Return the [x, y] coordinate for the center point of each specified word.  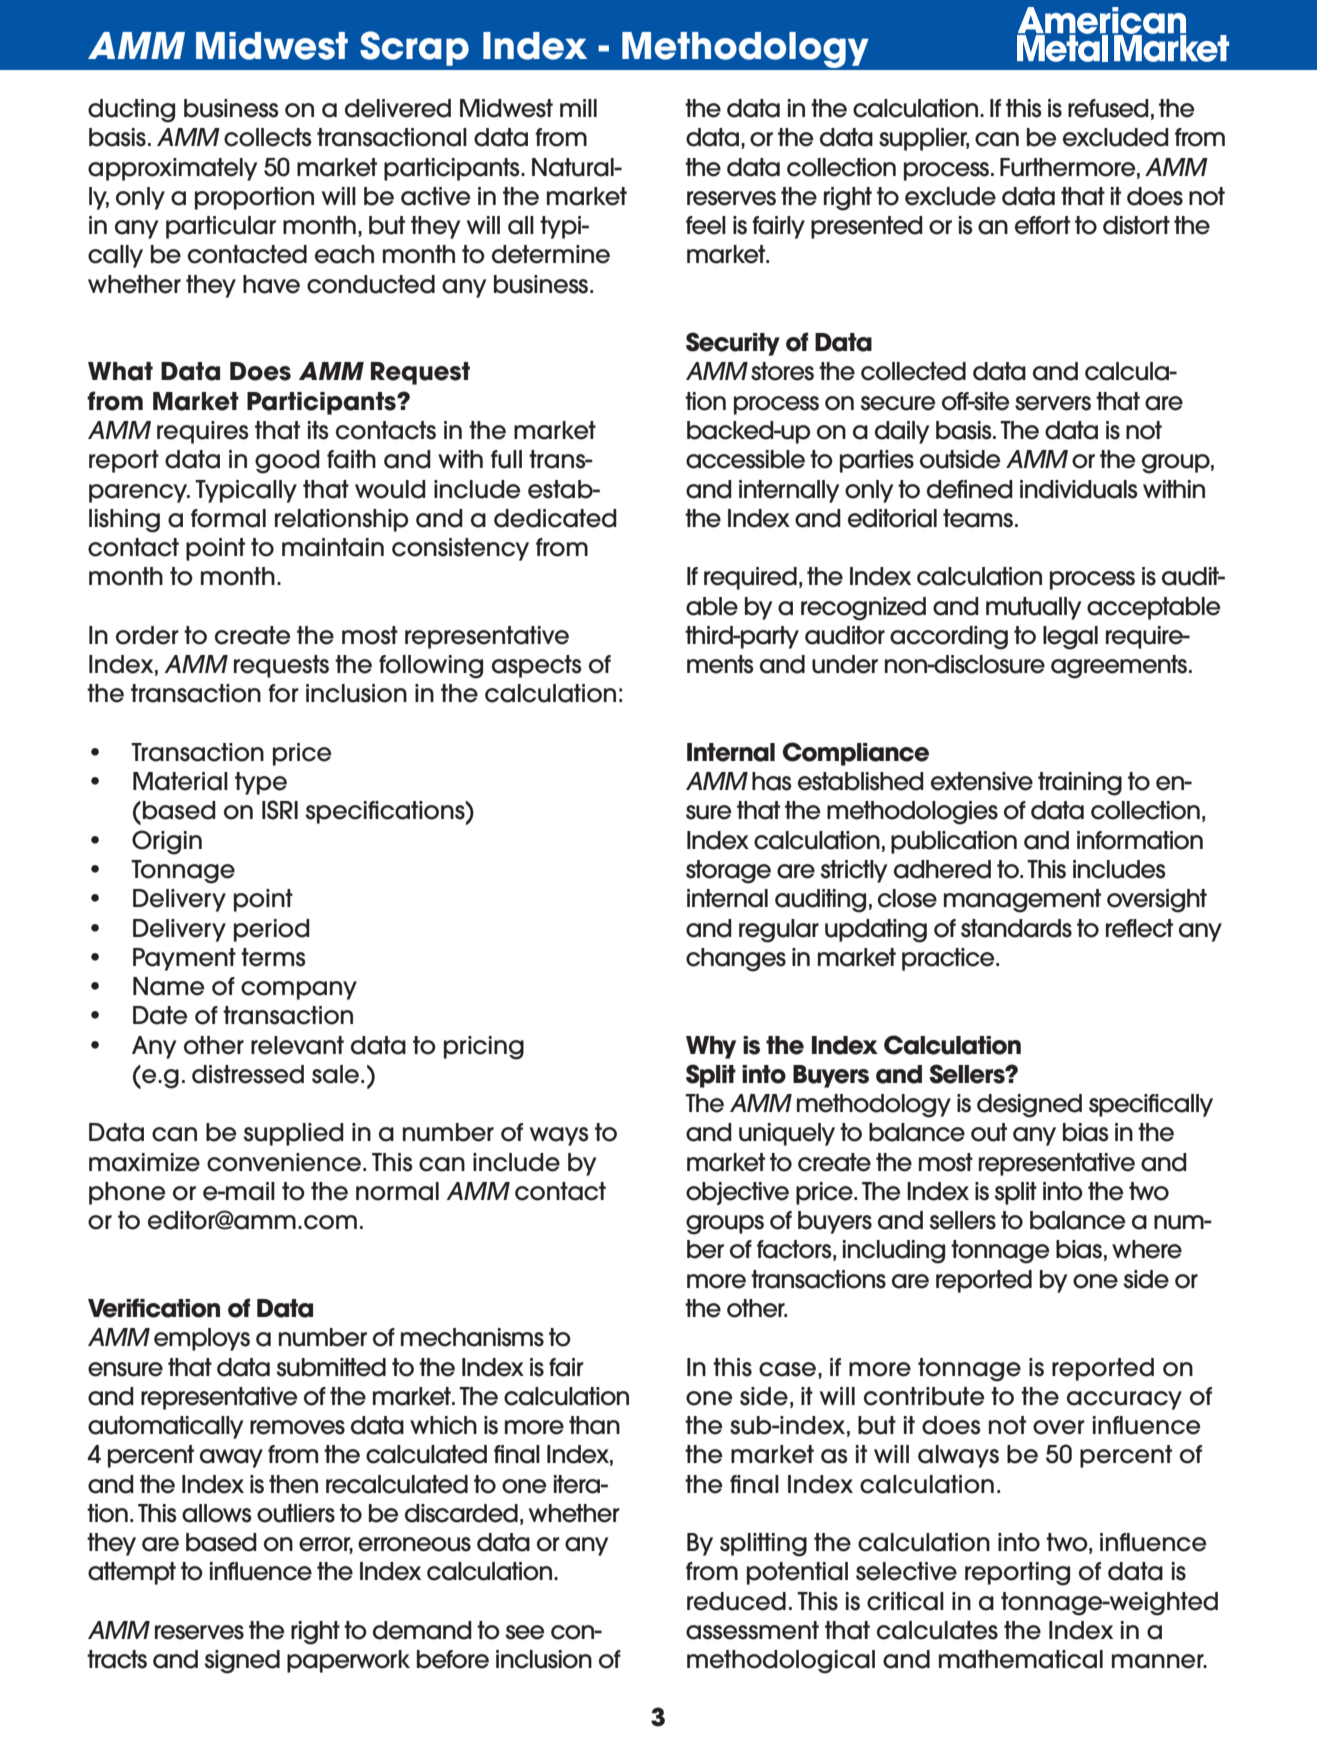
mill [578, 108]
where [1147, 1249]
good [287, 462]
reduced [736, 1601]
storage [728, 872]
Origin [167, 842]
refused [1108, 108]
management [1022, 901]
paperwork [348, 1661]
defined [970, 489]
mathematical [1021, 1659]
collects [268, 137]
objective [737, 1193]
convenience [284, 1162]
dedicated [555, 518]
